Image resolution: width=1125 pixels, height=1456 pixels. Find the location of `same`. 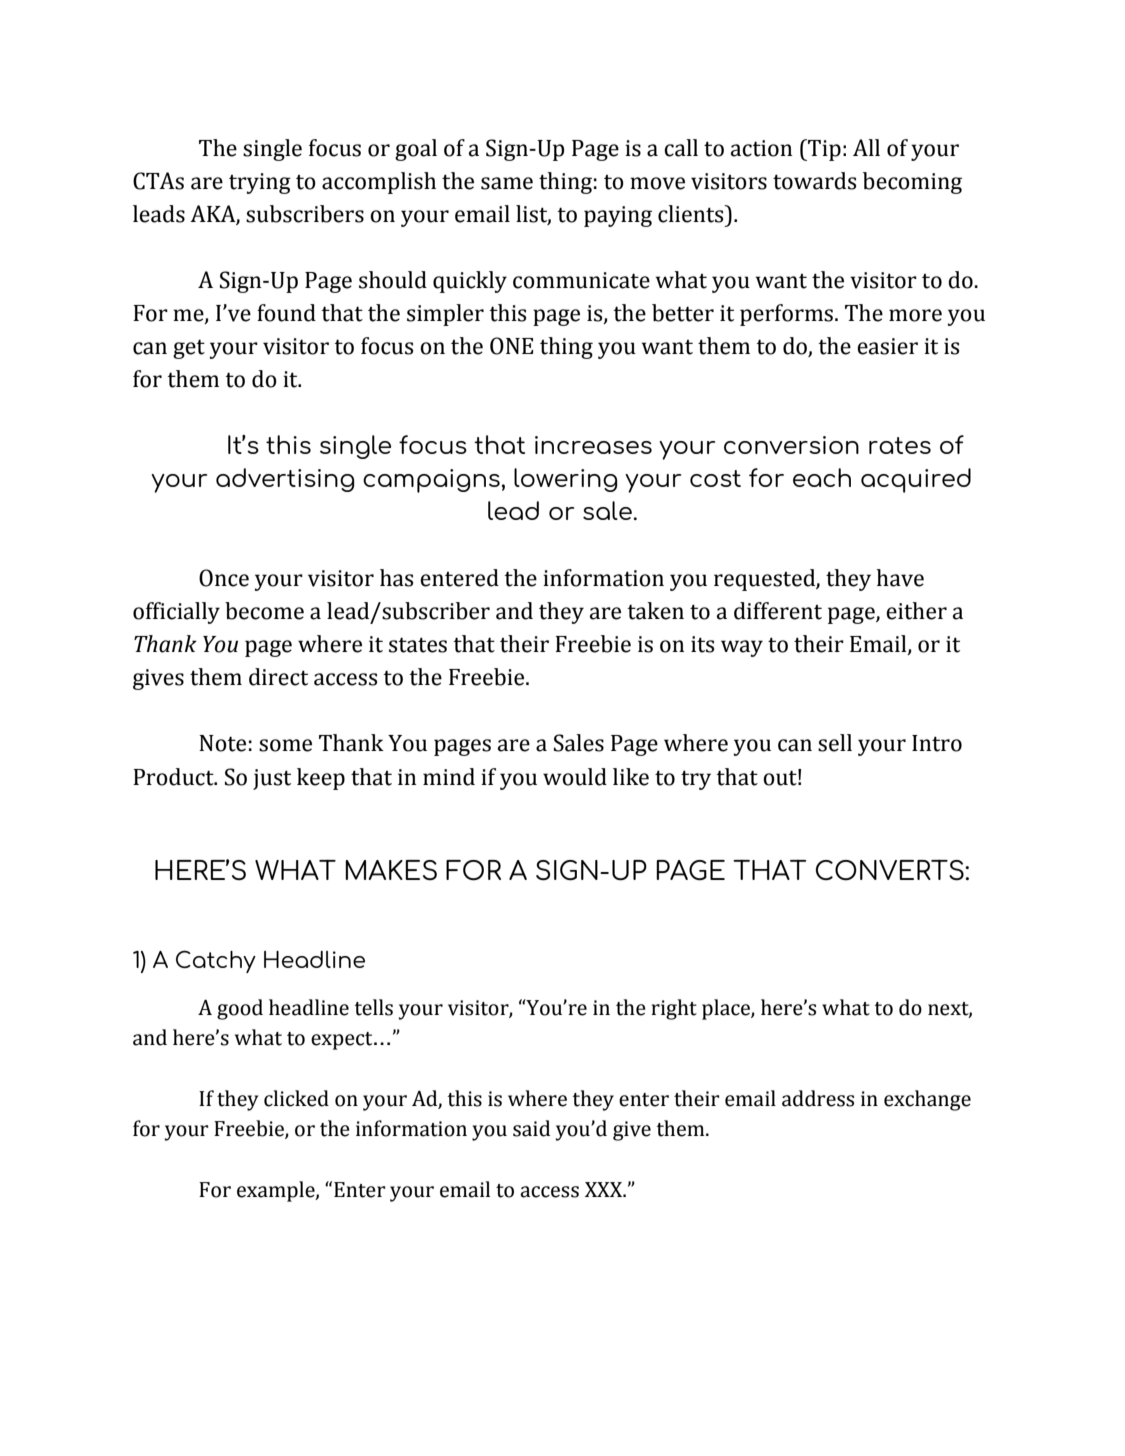

same is located at coordinates (507, 183).
